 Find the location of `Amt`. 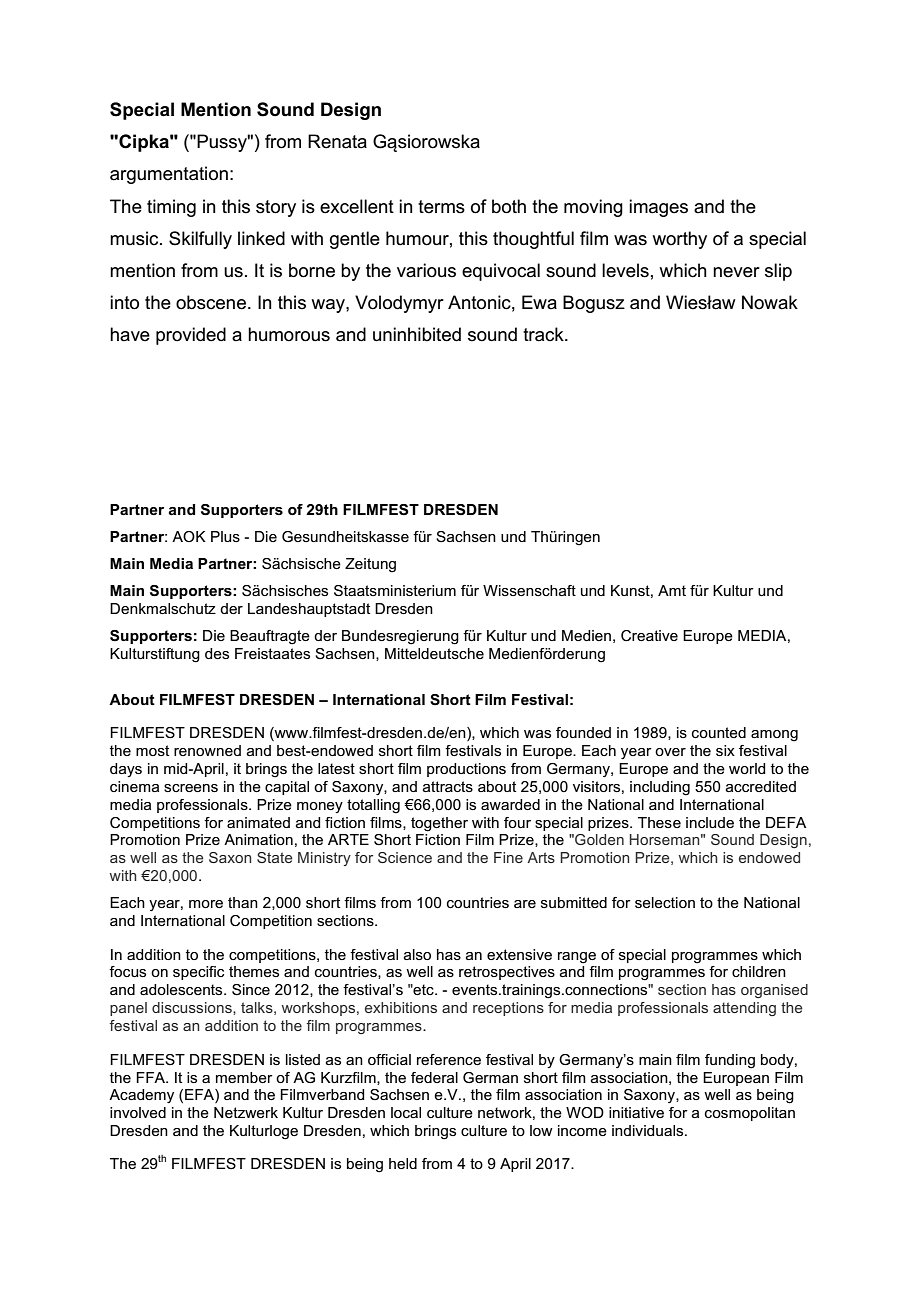

Amt is located at coordinates (672, 590).
